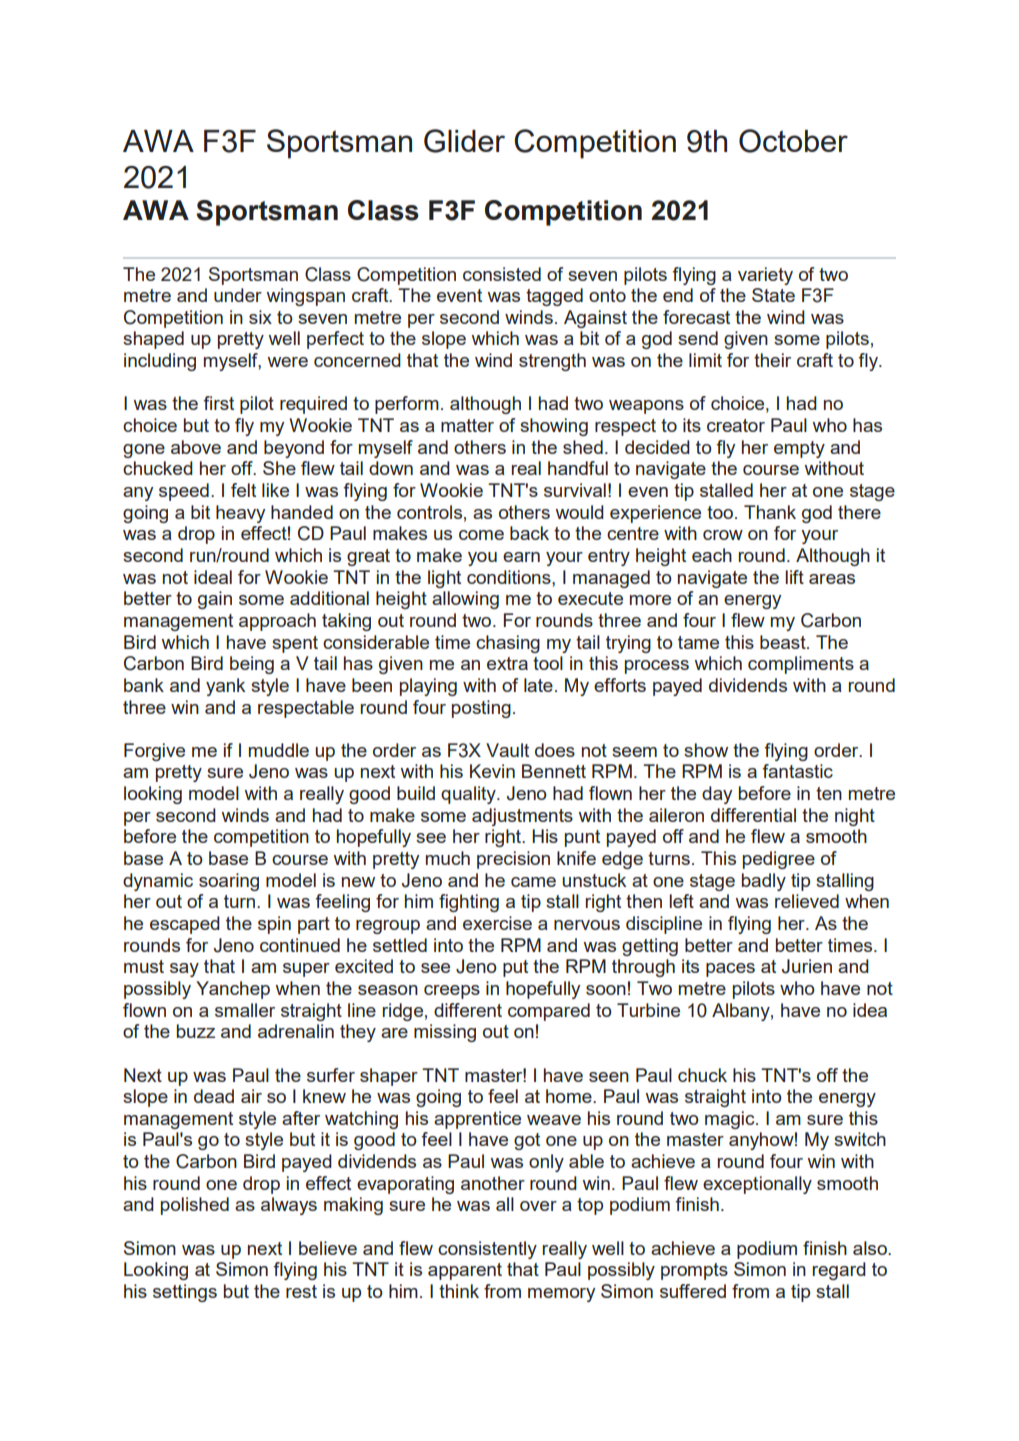  Describe the element at coordinates (225, 687) in the image. I see `yank` at that location.
